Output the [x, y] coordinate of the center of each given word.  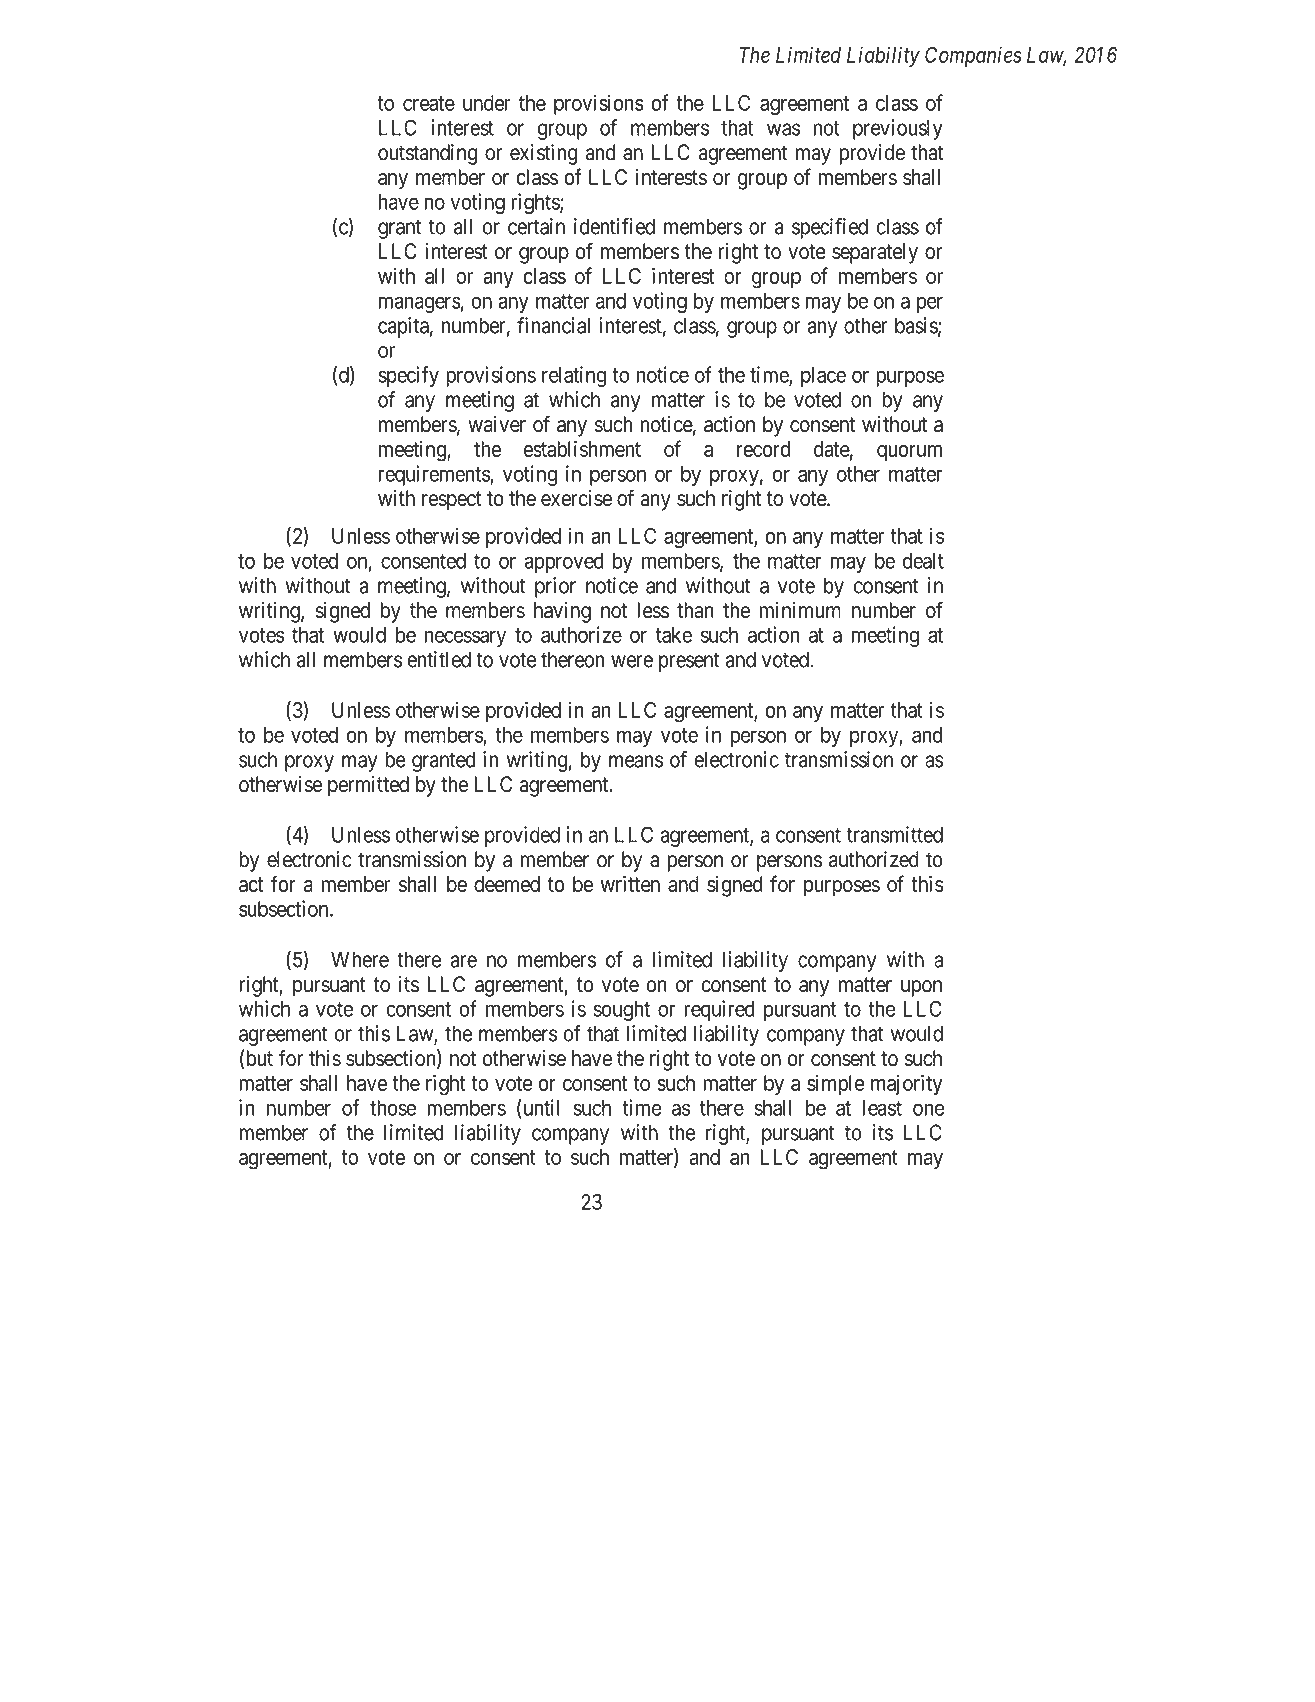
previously [898, 129]
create [429, 103]
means [636, 761]
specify [408, 376]
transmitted [895, 834]
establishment [582, 448]
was [783, 129]
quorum [909, 453]
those [393, 1108]
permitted [368, 786]
